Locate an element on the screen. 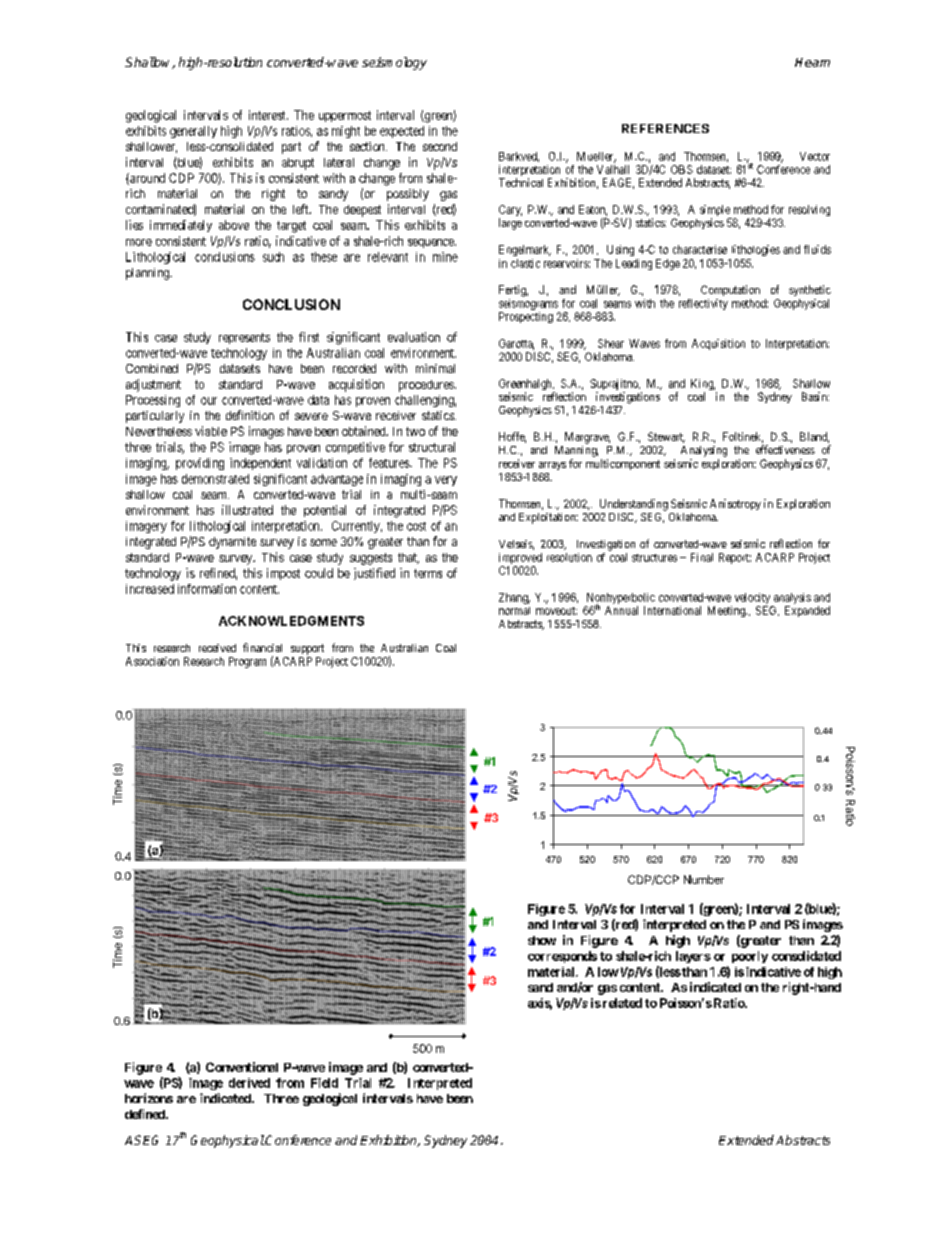 Image resolution: width=952 pixels, height=1233 pixels. Conventional is located at coordinates (242, 1067).
